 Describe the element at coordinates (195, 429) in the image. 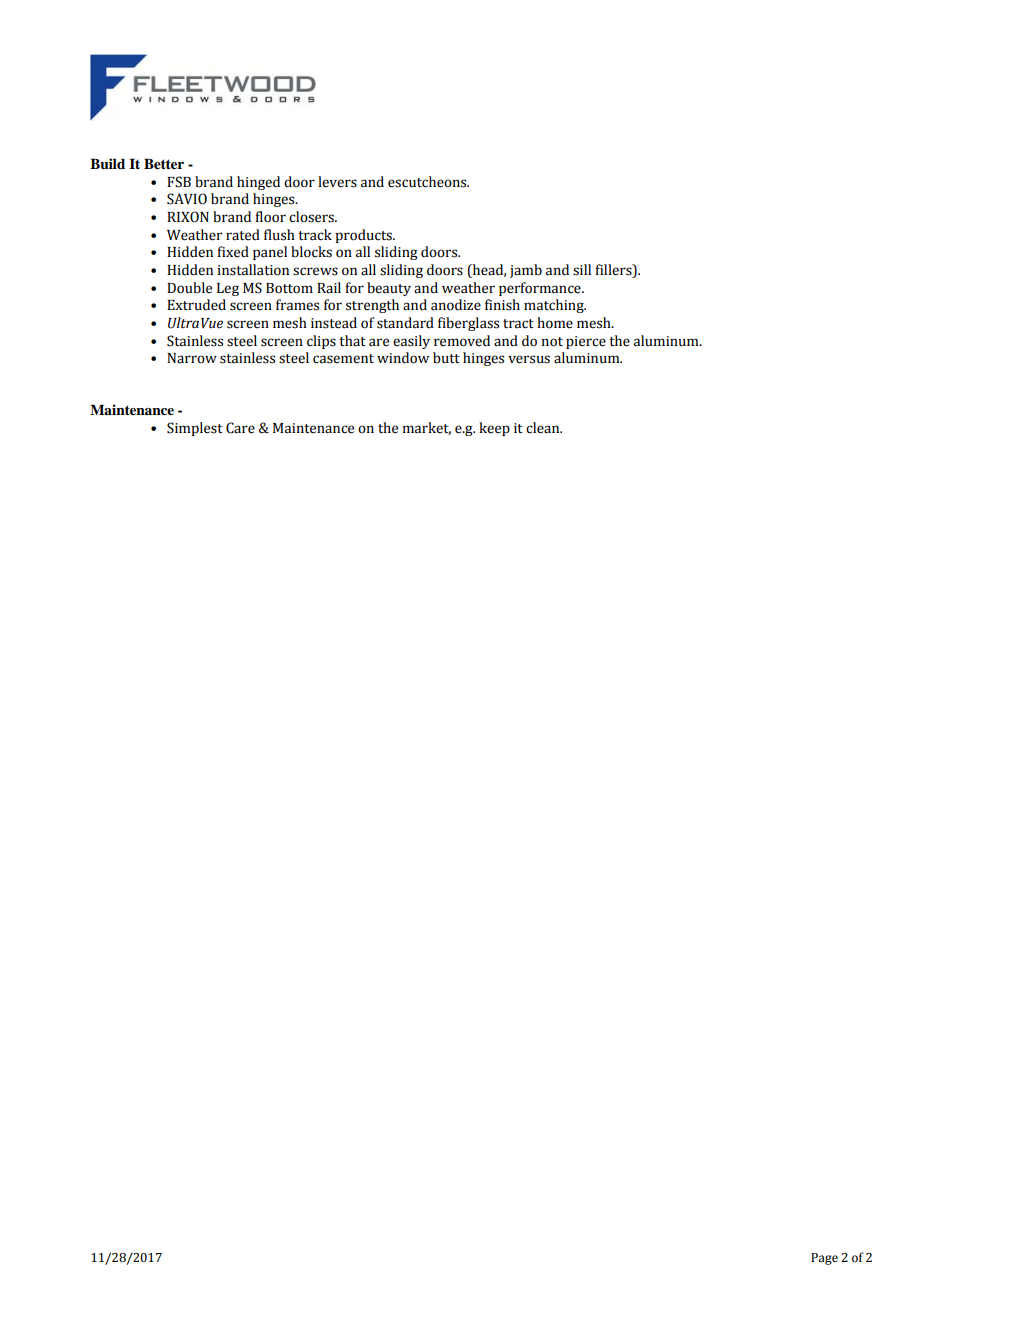

I see `Simplest` at that location.
